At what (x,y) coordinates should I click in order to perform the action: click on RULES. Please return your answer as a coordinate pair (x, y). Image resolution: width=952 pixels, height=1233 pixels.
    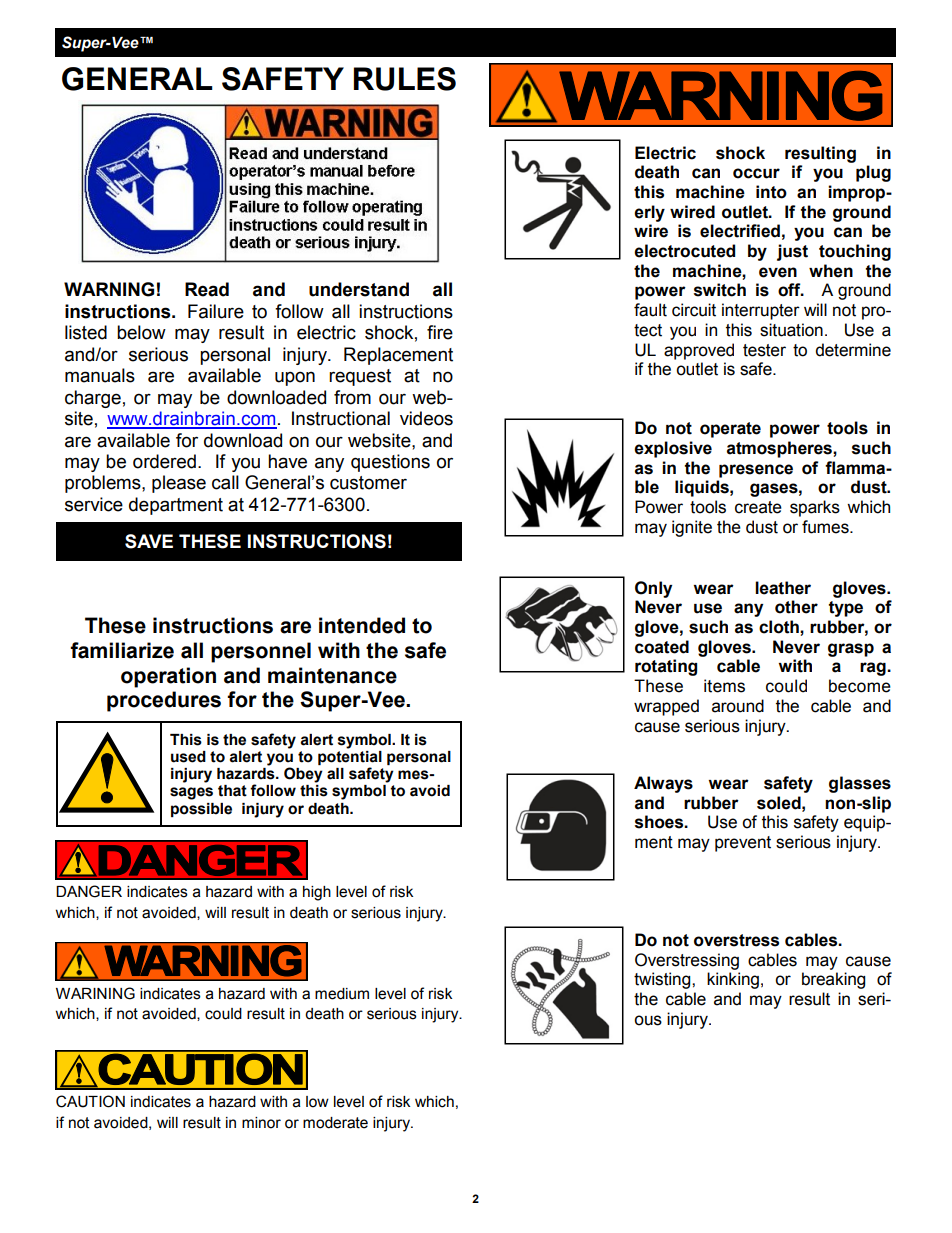
    Looking at the image, I should click on (405, 79).
